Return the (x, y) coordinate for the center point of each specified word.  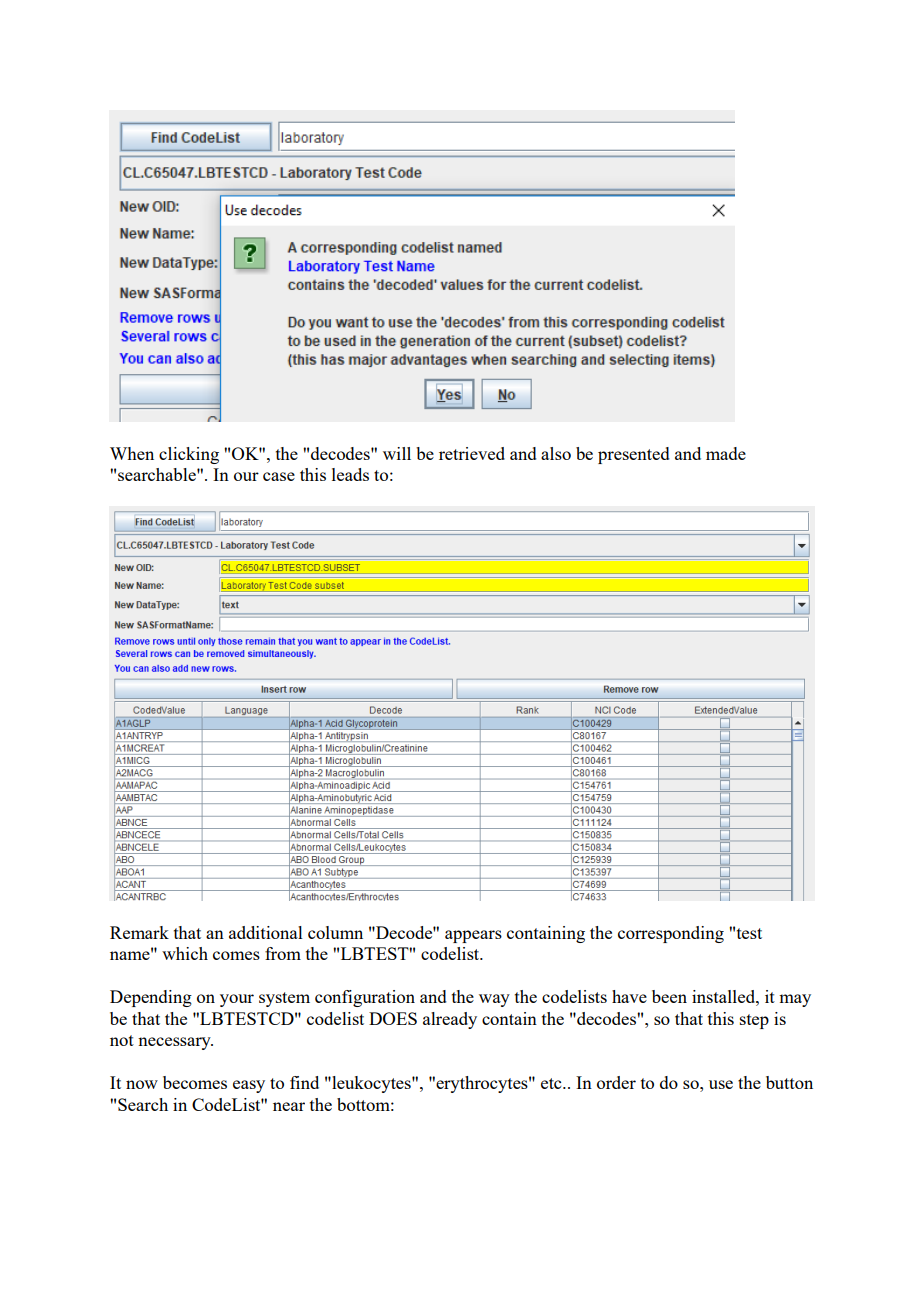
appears (473, 936)
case (279, 476)
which (185, 953)
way (494, 1000)
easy (249, 1086)
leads (350, 474)
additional (266, 932)
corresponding (671, 934)
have (629, 996)
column (335, 932)
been (669, 996)
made (726, 453)
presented (634, 455)
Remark (139, 932)
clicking (189, 455)
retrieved (472, 453)
